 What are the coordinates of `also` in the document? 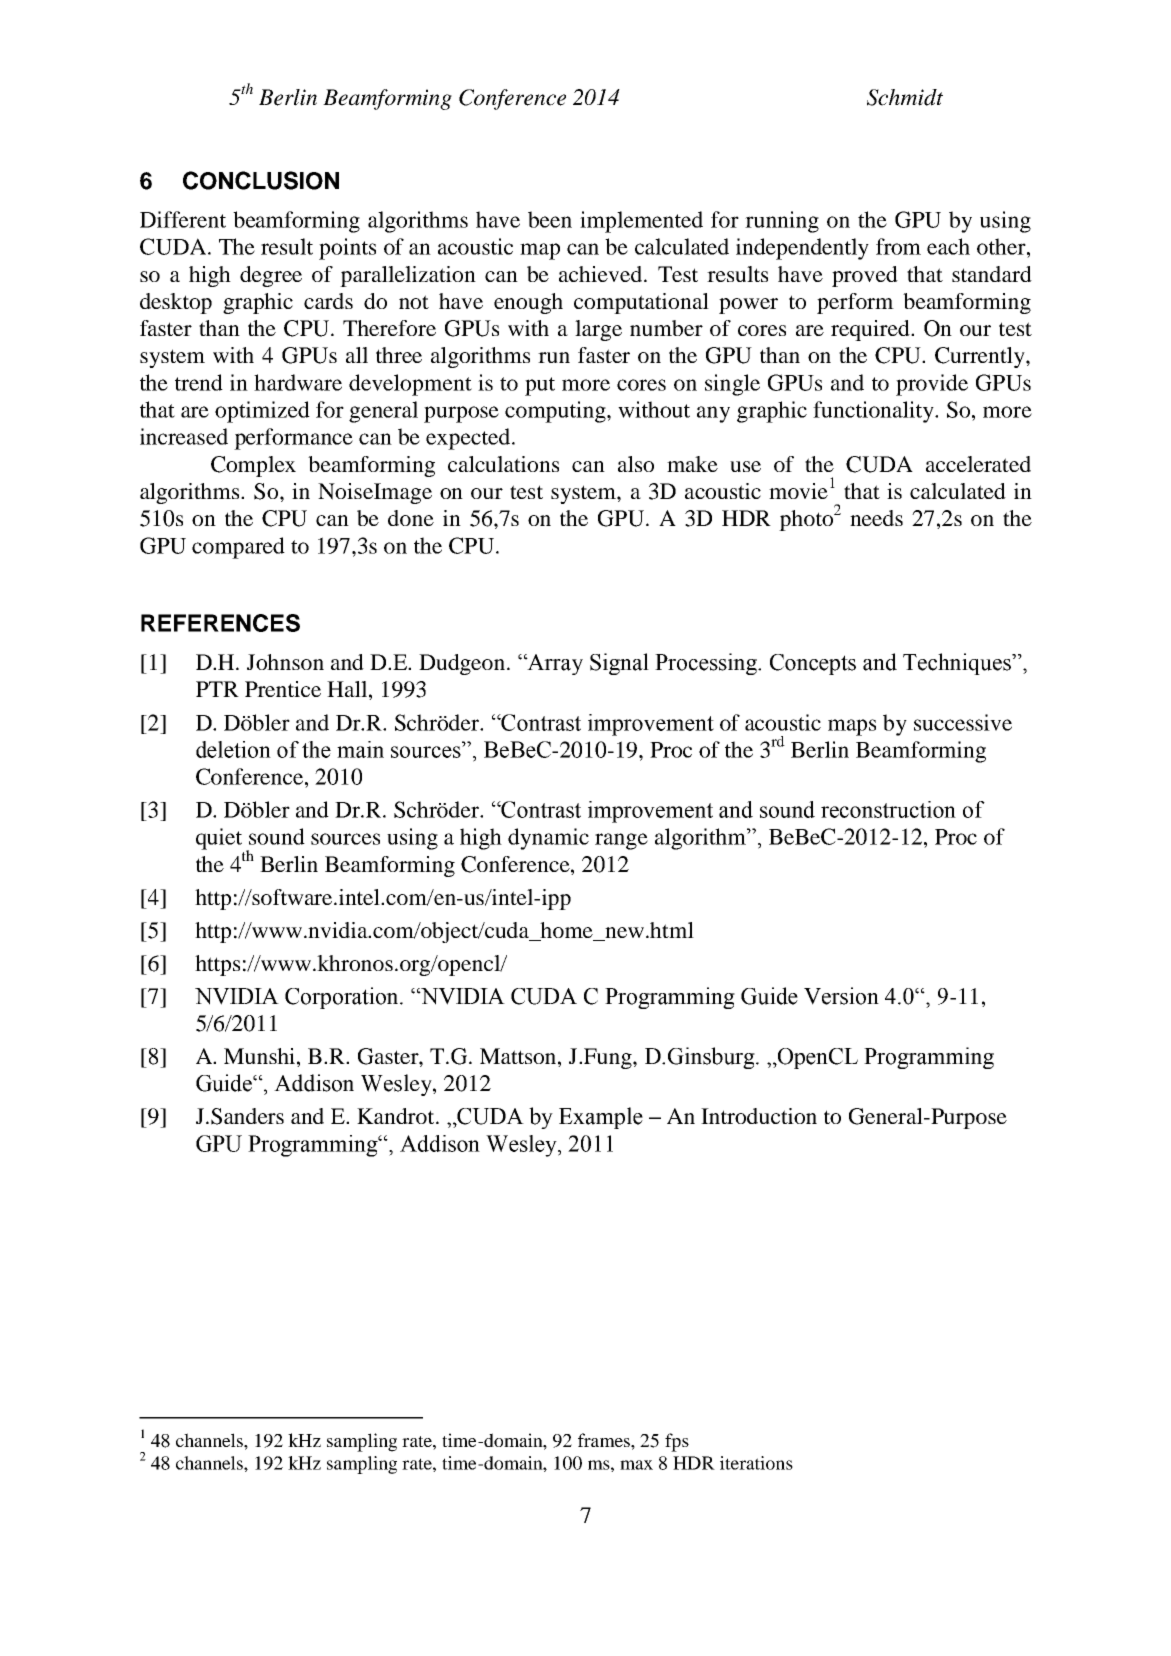 It's located at (636, 464).
